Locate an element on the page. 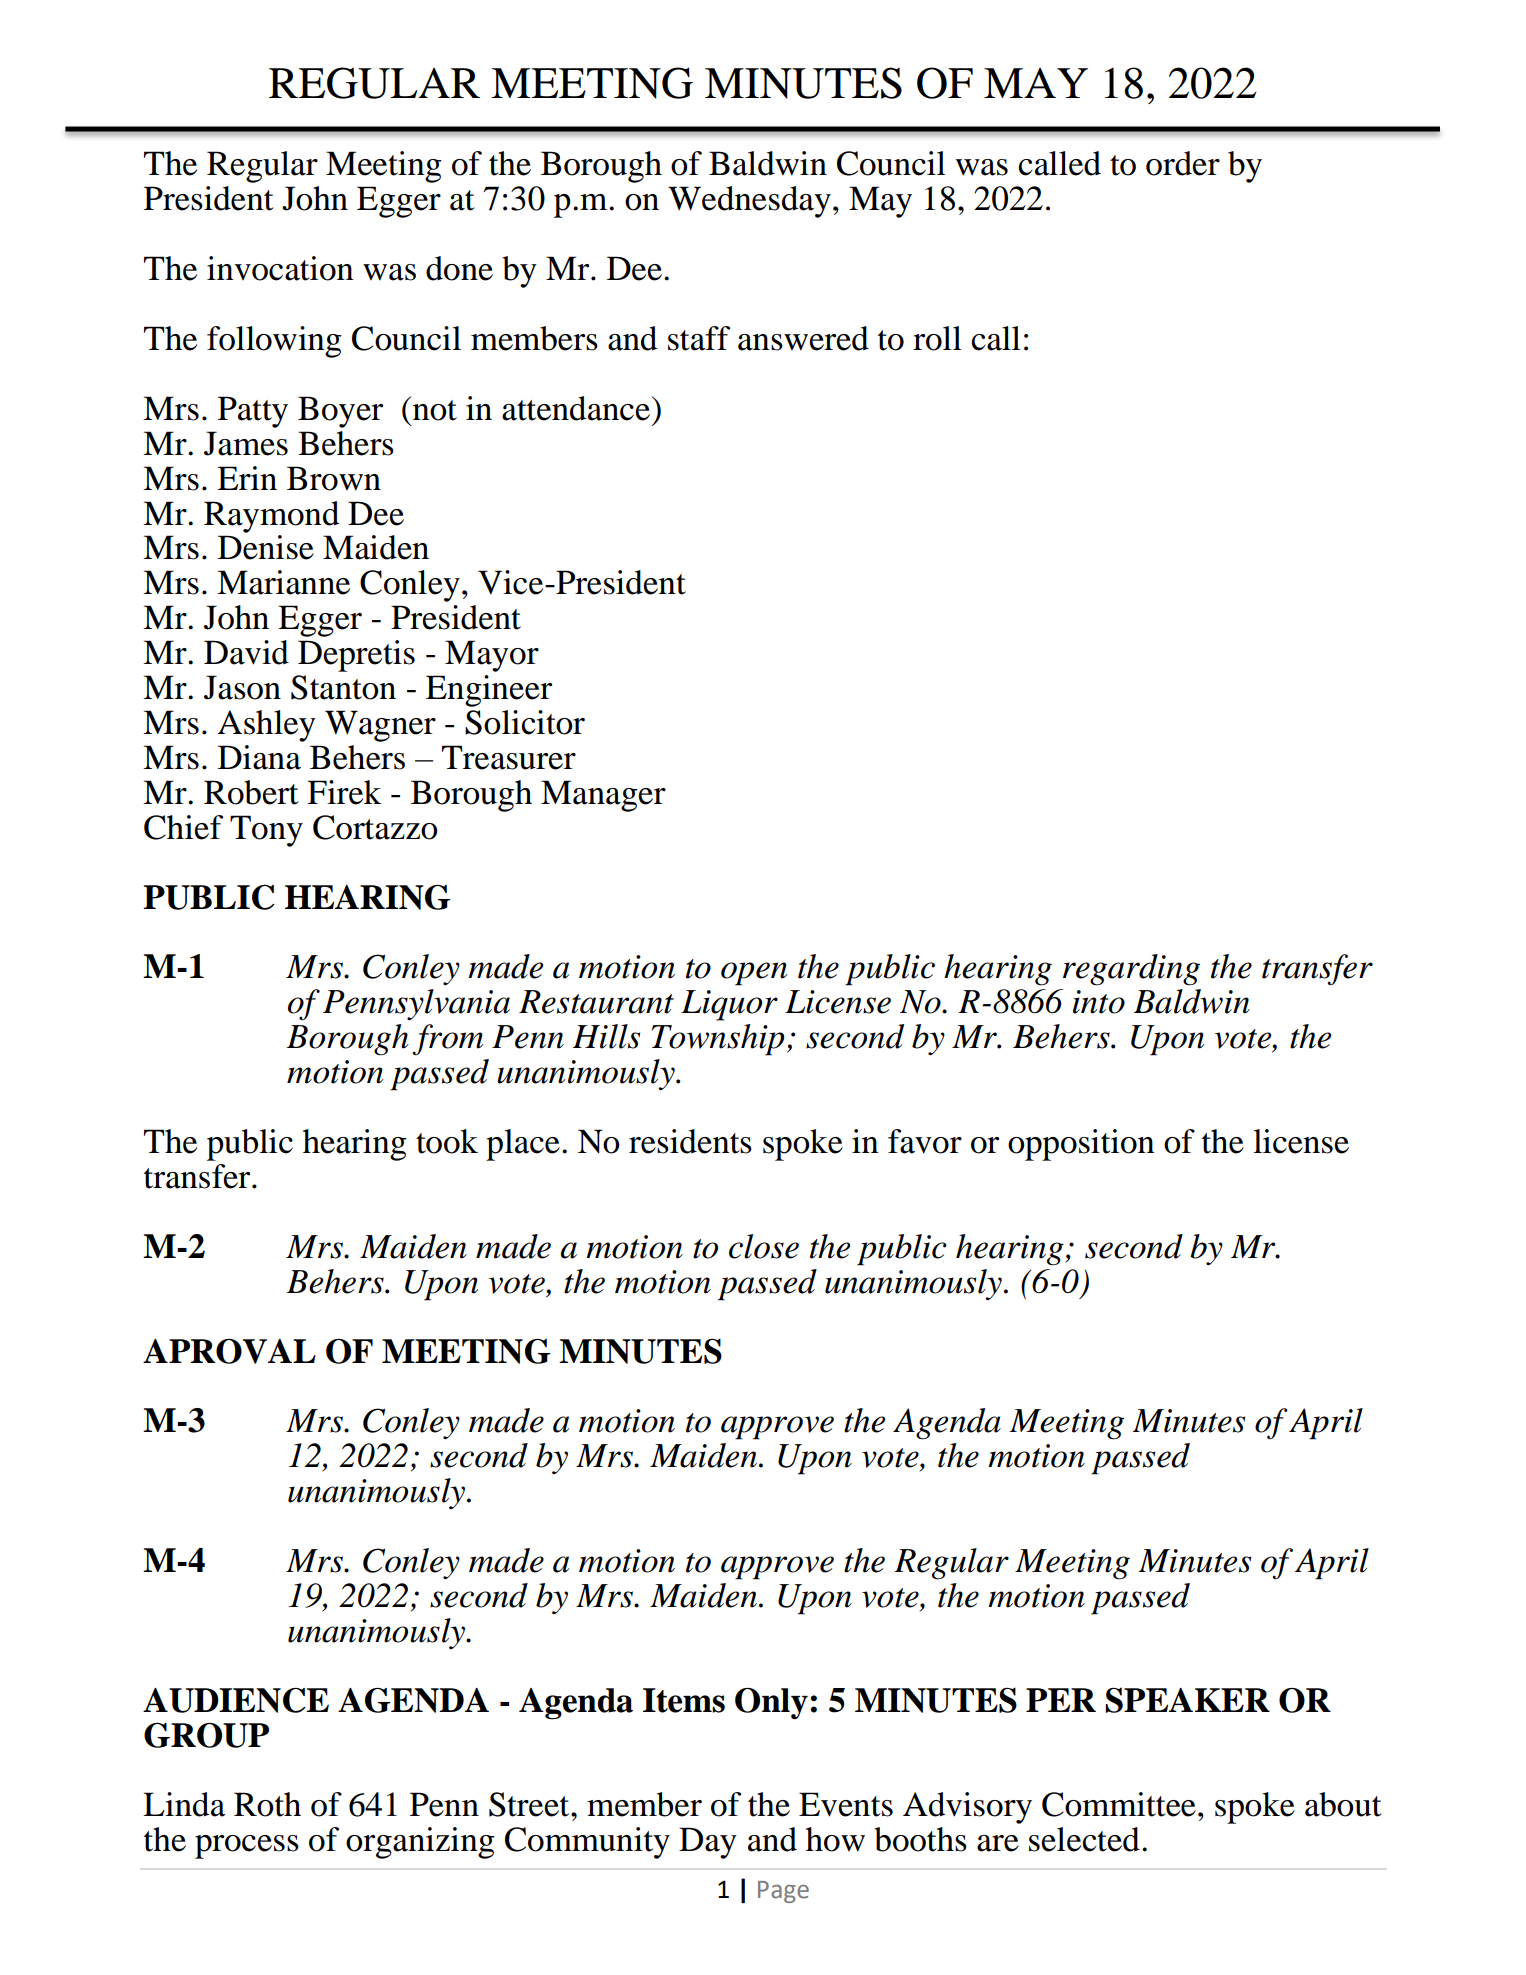 The width and height of the document is (1526, 1975). Wednesday is located at coordinates (749, 202).
